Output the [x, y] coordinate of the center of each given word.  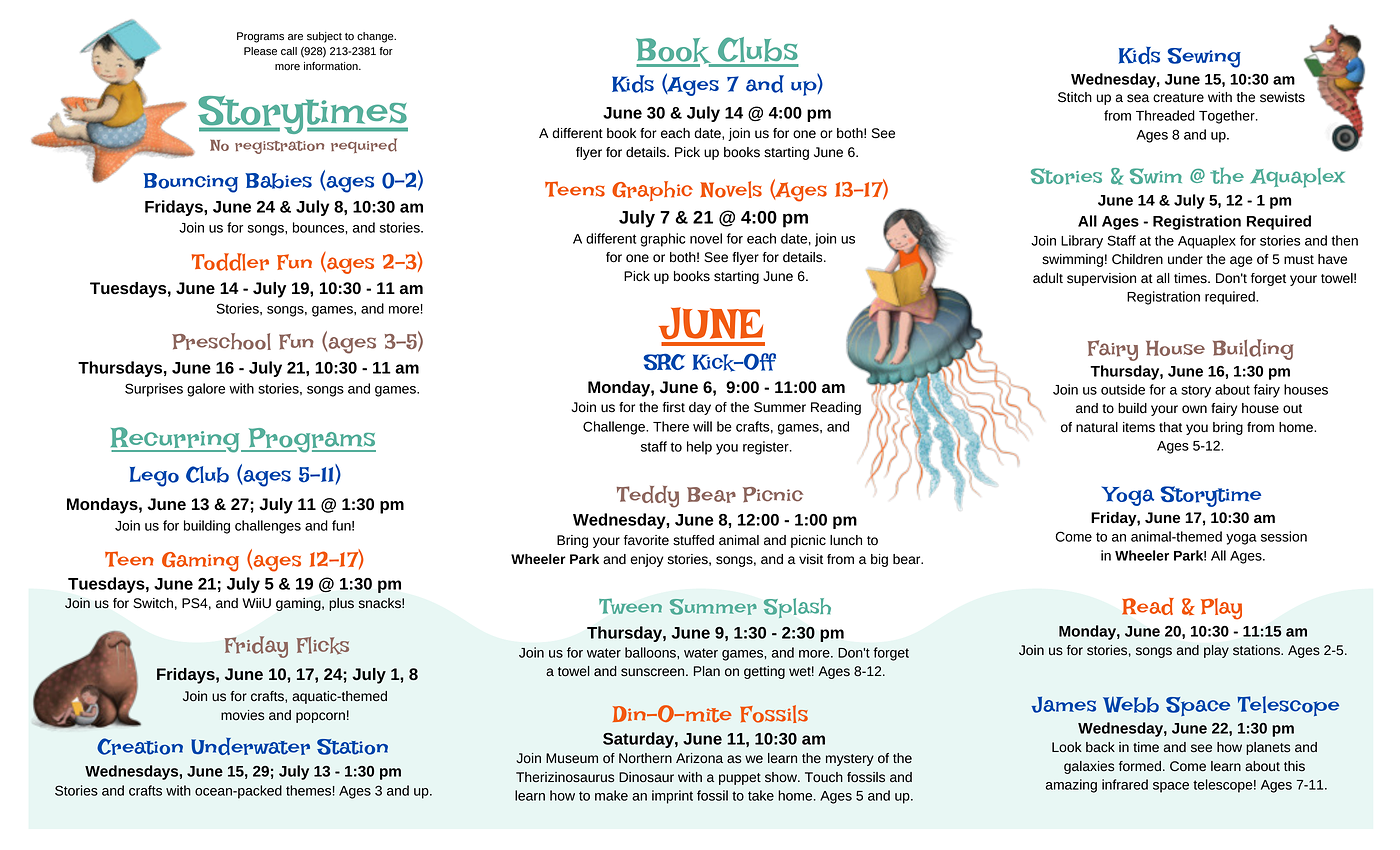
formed [1140, 766]
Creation [140, 746]
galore [206, 390]
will [702, 426]
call [289, 51]
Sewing [1204, 58]
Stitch [1075, 97]
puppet [740, 779]
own [1194, 409]
